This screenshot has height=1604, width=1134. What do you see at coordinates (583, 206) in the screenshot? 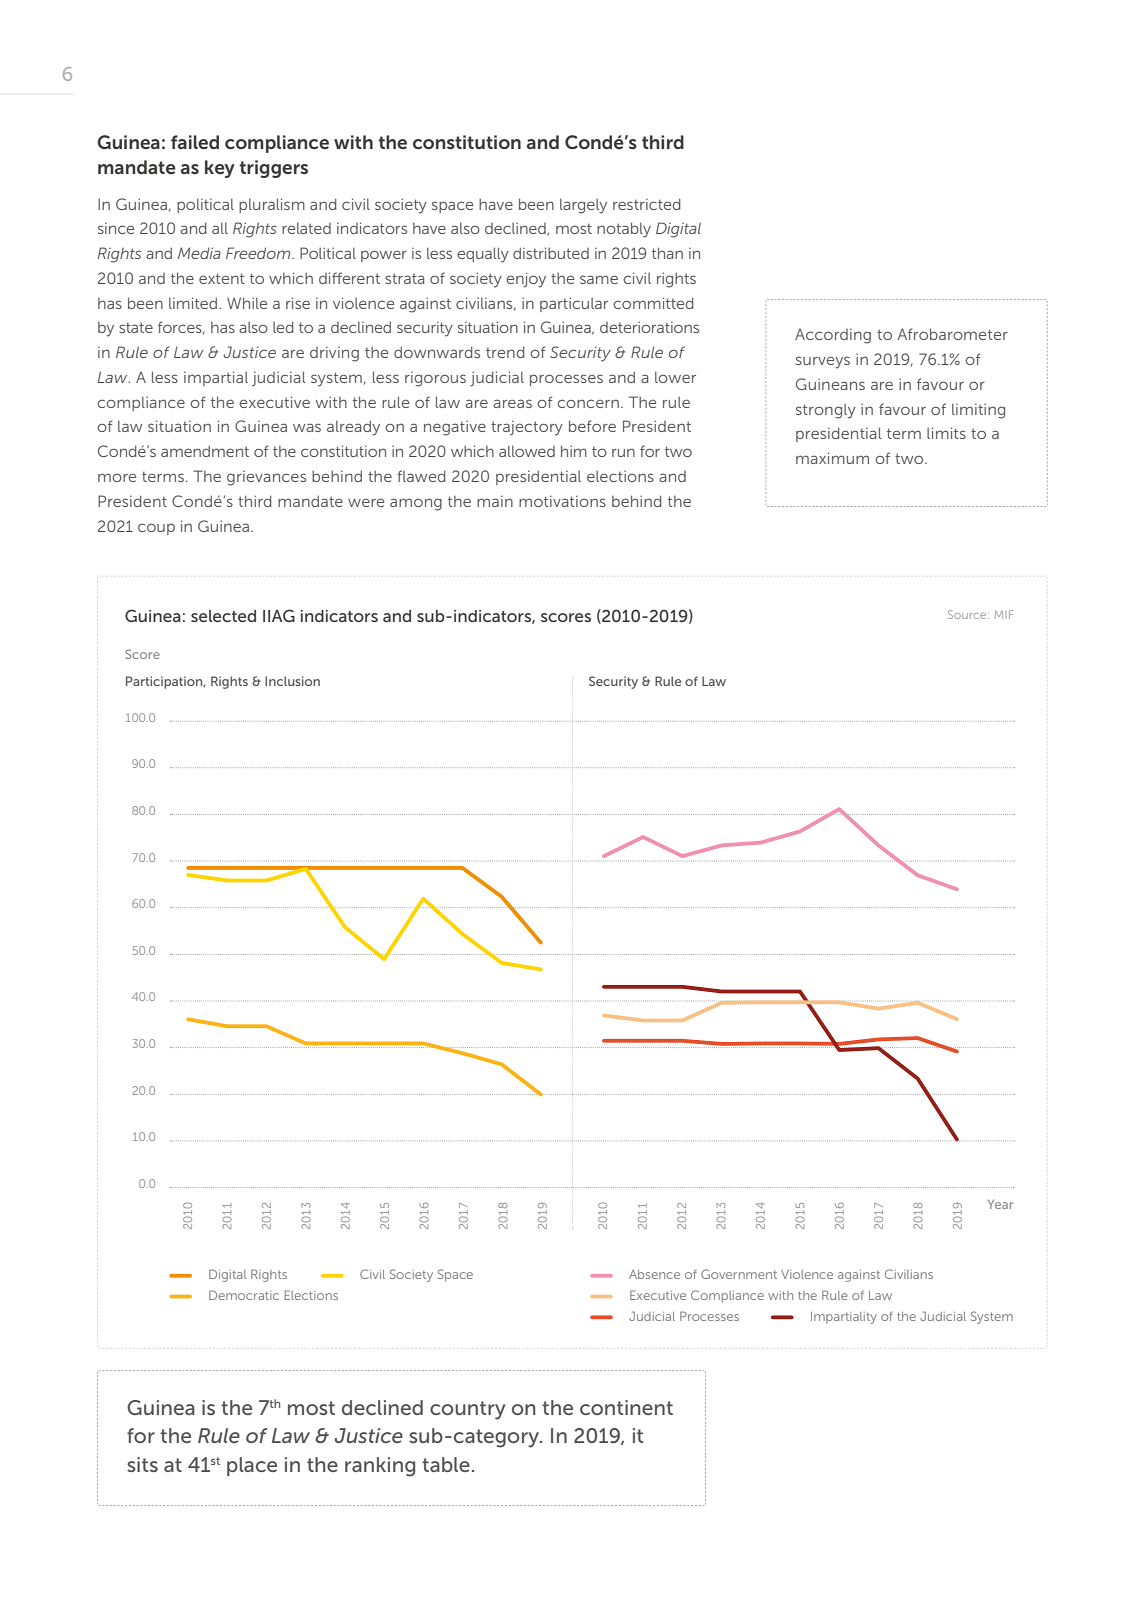
I see `largely` at bounding box center [583, 206].
